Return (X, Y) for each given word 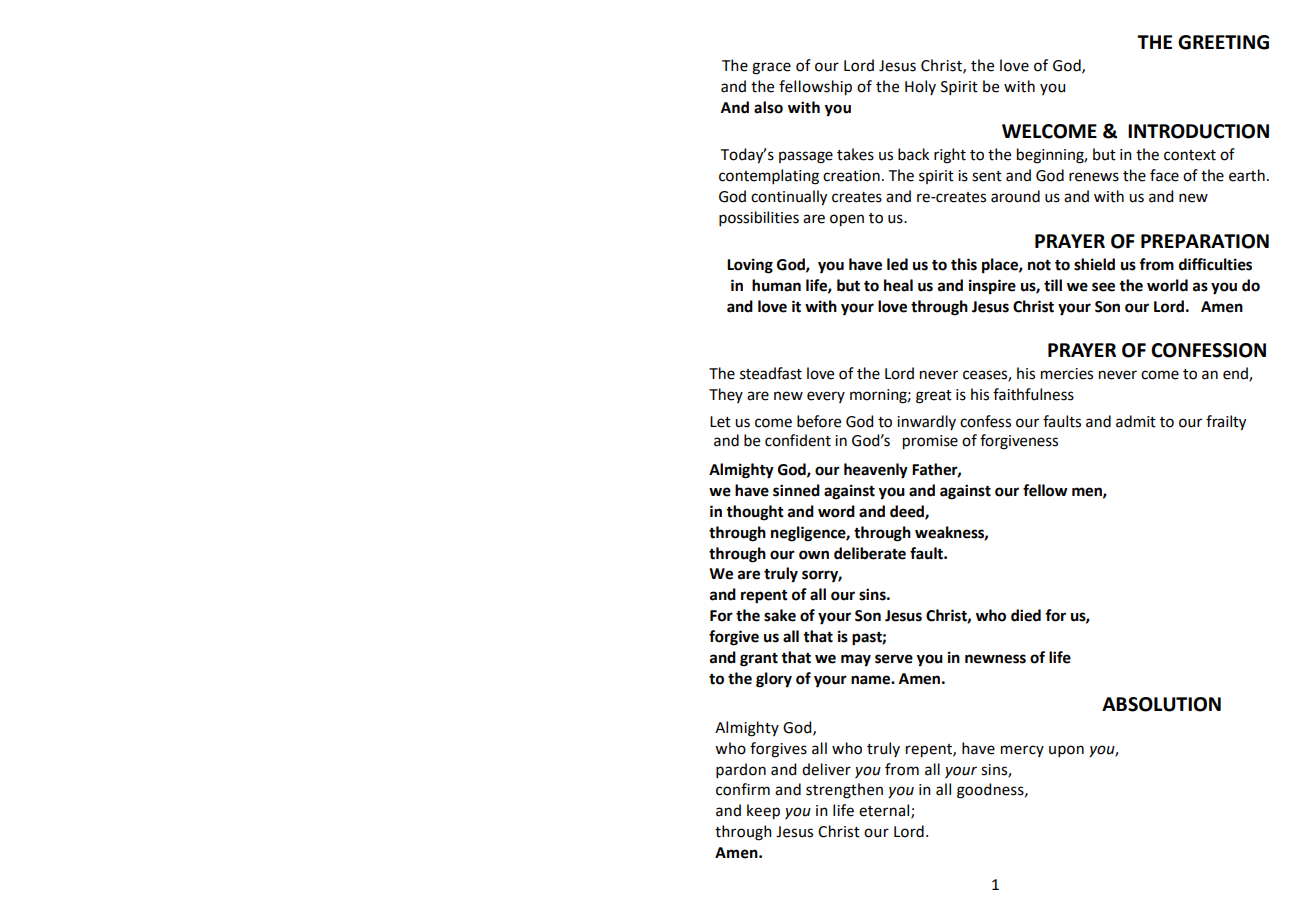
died (1026, 615)
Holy (920, 87)
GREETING (1223, 42)
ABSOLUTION (1161, 704)
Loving (750, 266)
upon (1066, 751)
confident (798, 440)
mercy (1022, 751)
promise (930, 442)
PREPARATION (1205, 241)
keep (763, 812)
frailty (1226, 423)
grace (771, 68)
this (964, 264)
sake (780, 615)
